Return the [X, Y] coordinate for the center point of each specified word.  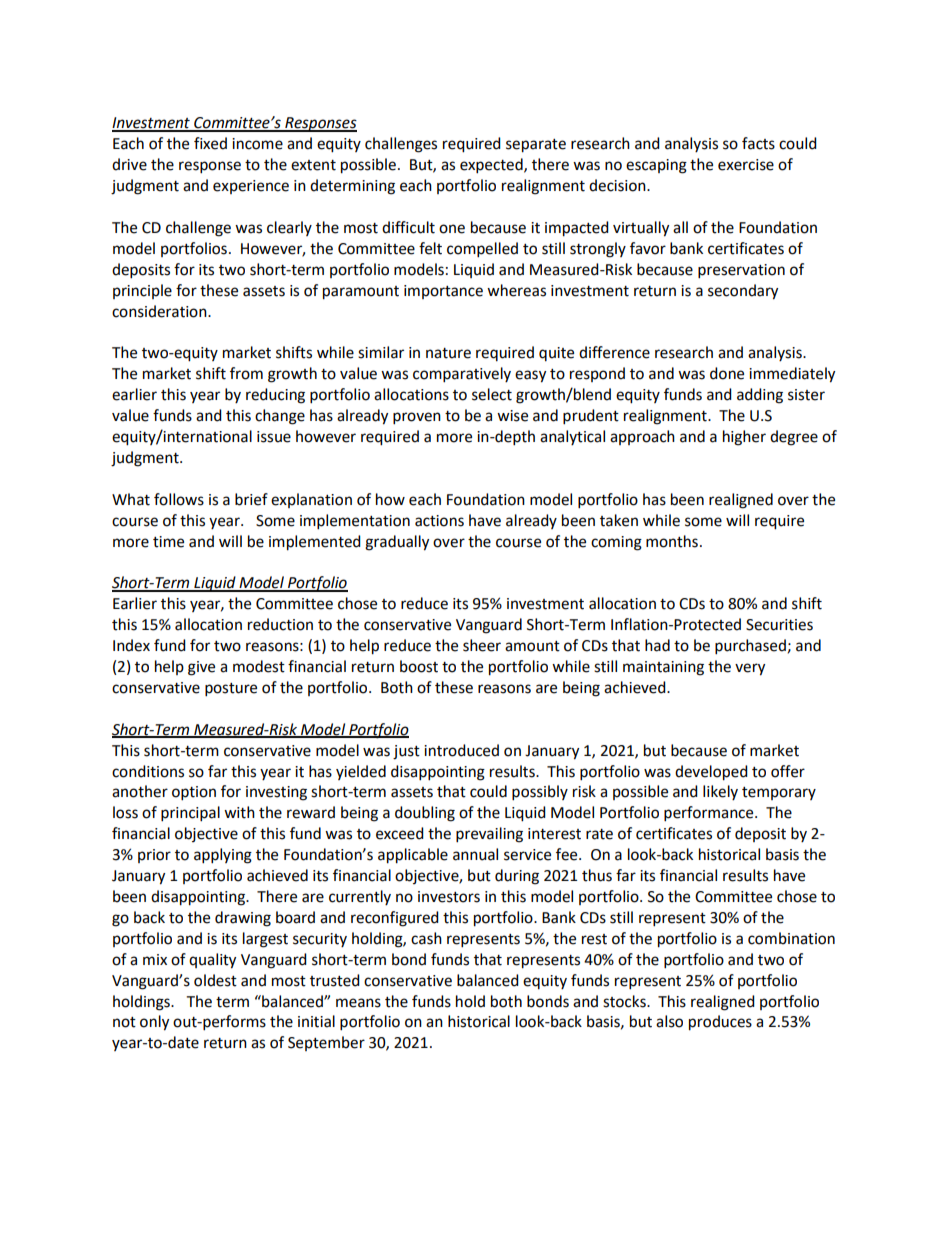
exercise [746, 165]
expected [492, 166]
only [154, 1023]
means [358, 1003]
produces [720, 1023]
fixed [210, 143]
